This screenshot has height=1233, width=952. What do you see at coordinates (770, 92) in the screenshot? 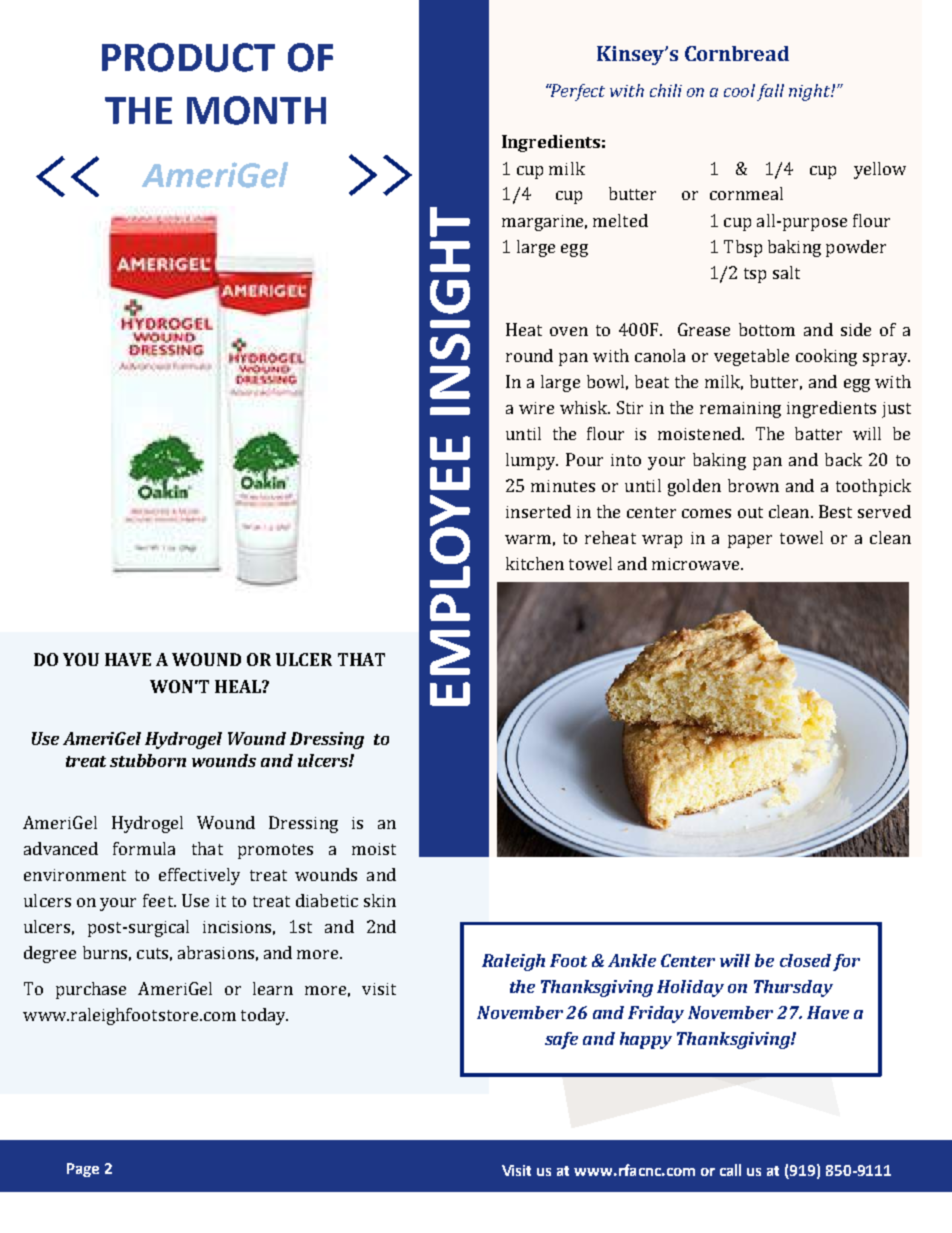
I see `fall` at bounding box center [770, 92].
